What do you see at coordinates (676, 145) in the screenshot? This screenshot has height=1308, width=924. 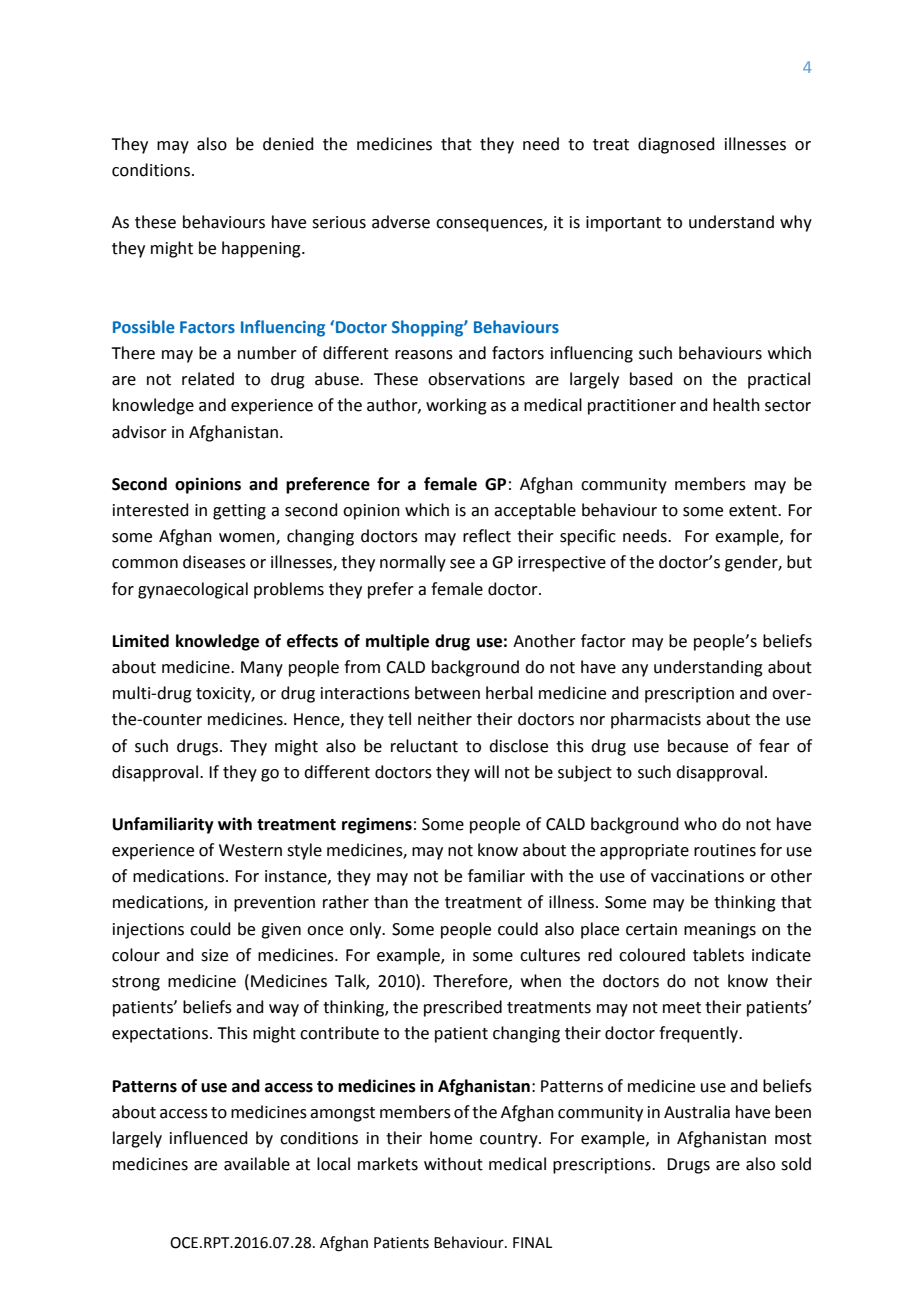 I see `diagnosed` at bounding box center [676, 145].
